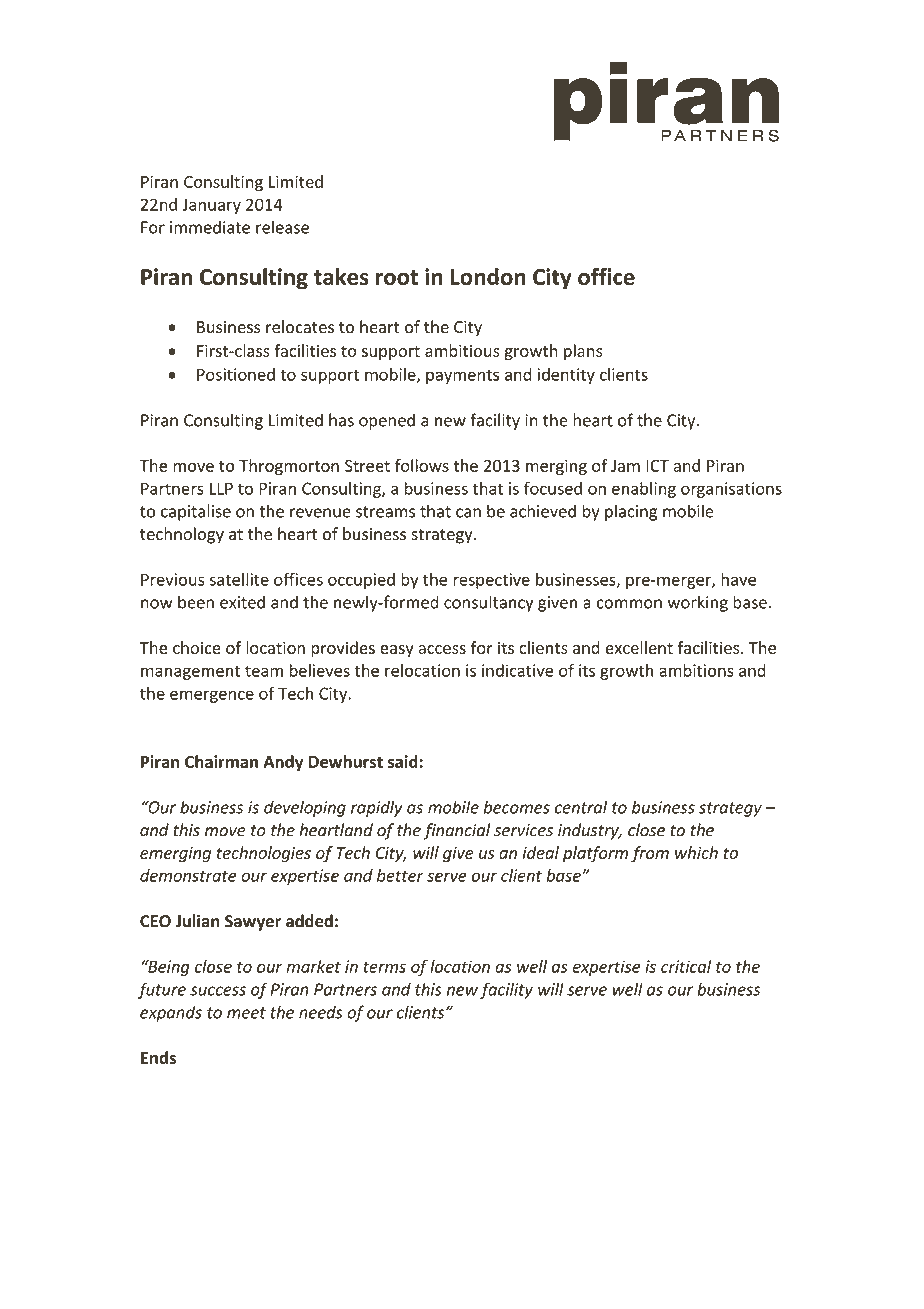 The width and height of the document is (924, 1309). What do you see at coordinates (639, 647) in the document?
I see `excellent` at bounding box center [639, 647].
